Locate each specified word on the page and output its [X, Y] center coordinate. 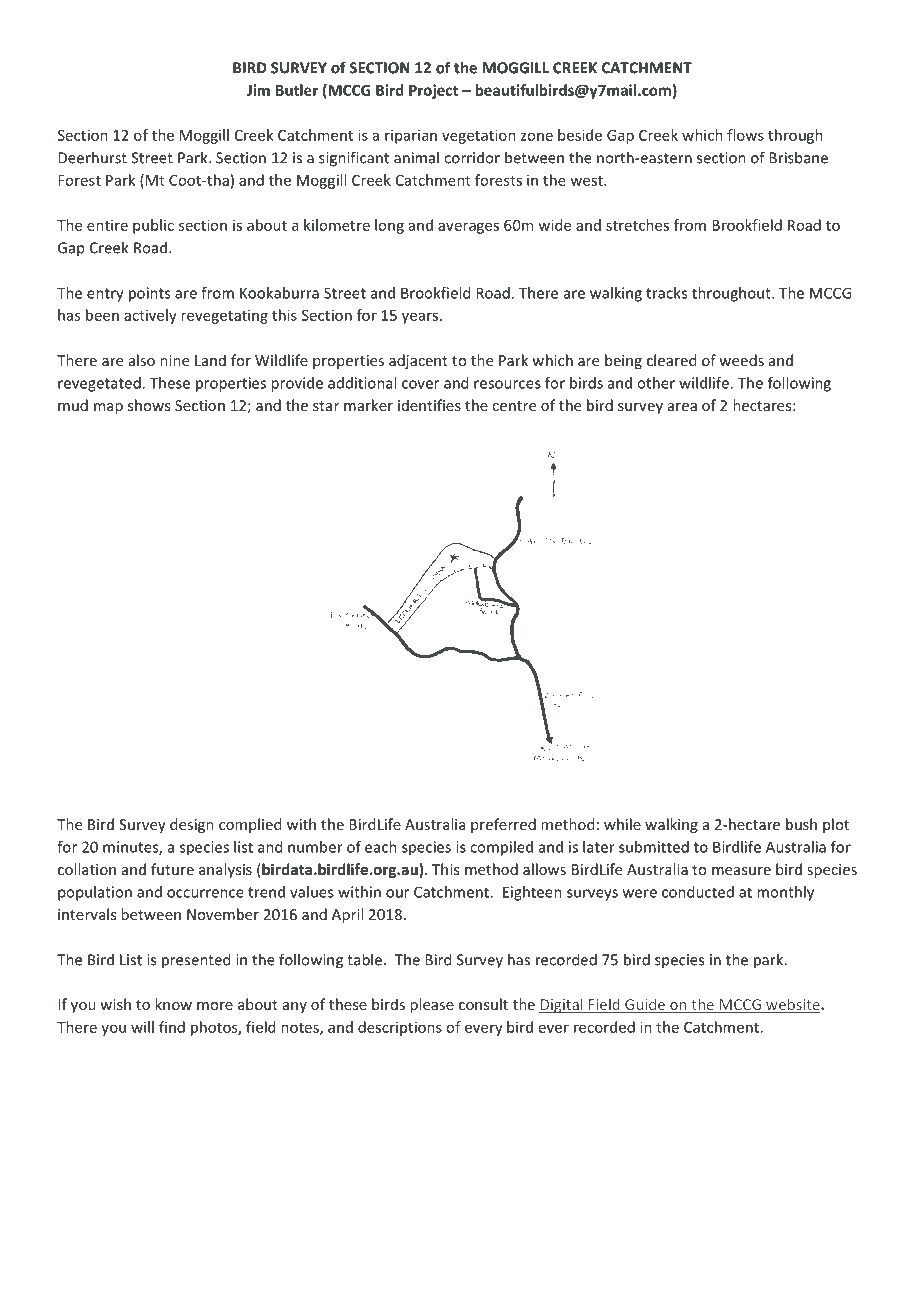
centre [514, 406]
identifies [429, 405]
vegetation [479, 136]
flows [745, 135]
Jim [258, 90]
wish [115, 1004]
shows [149, 405]
